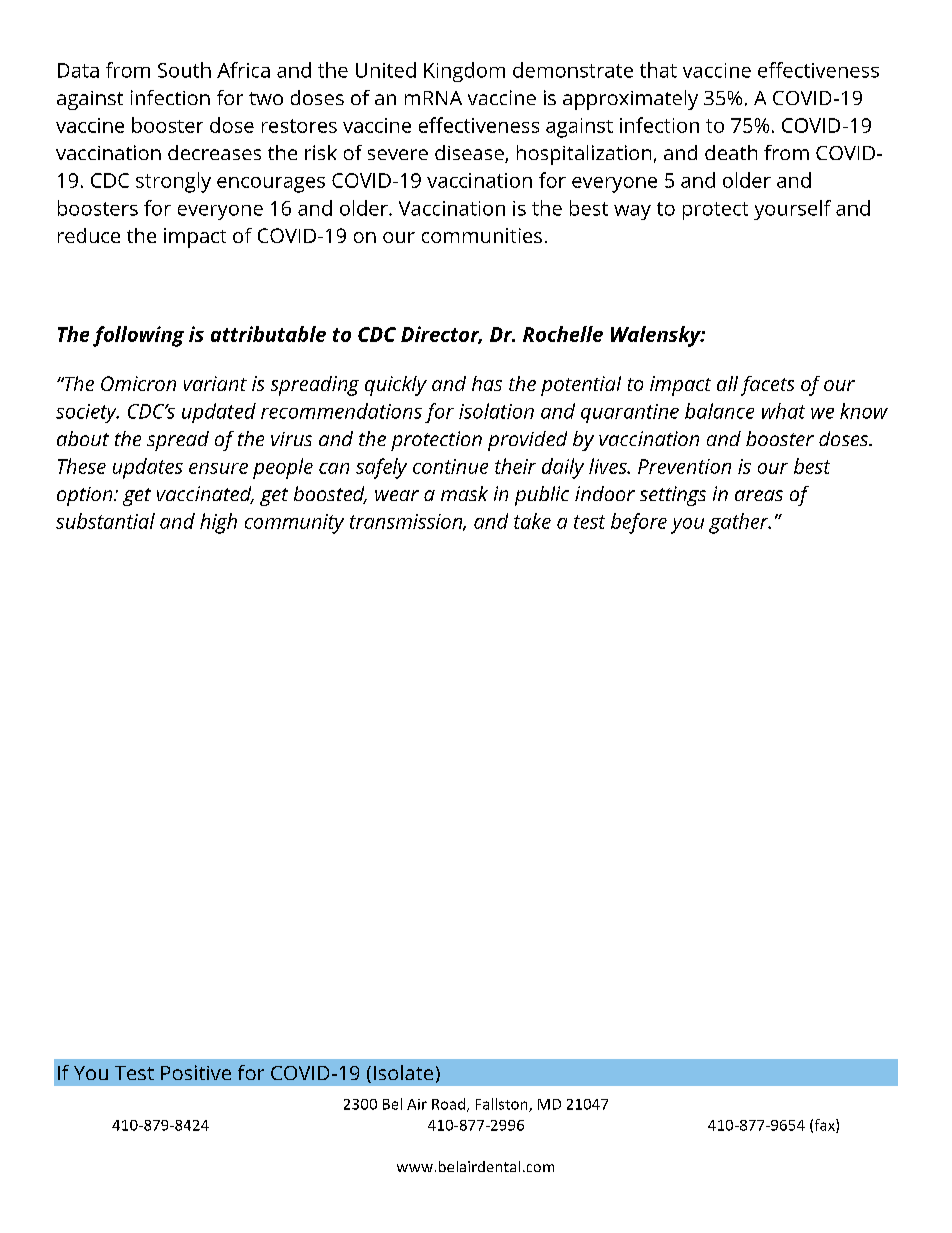 This image has height=1233, width=952. Describe the element at coordinates (731, 152) in the image. I see `death` at that location.
